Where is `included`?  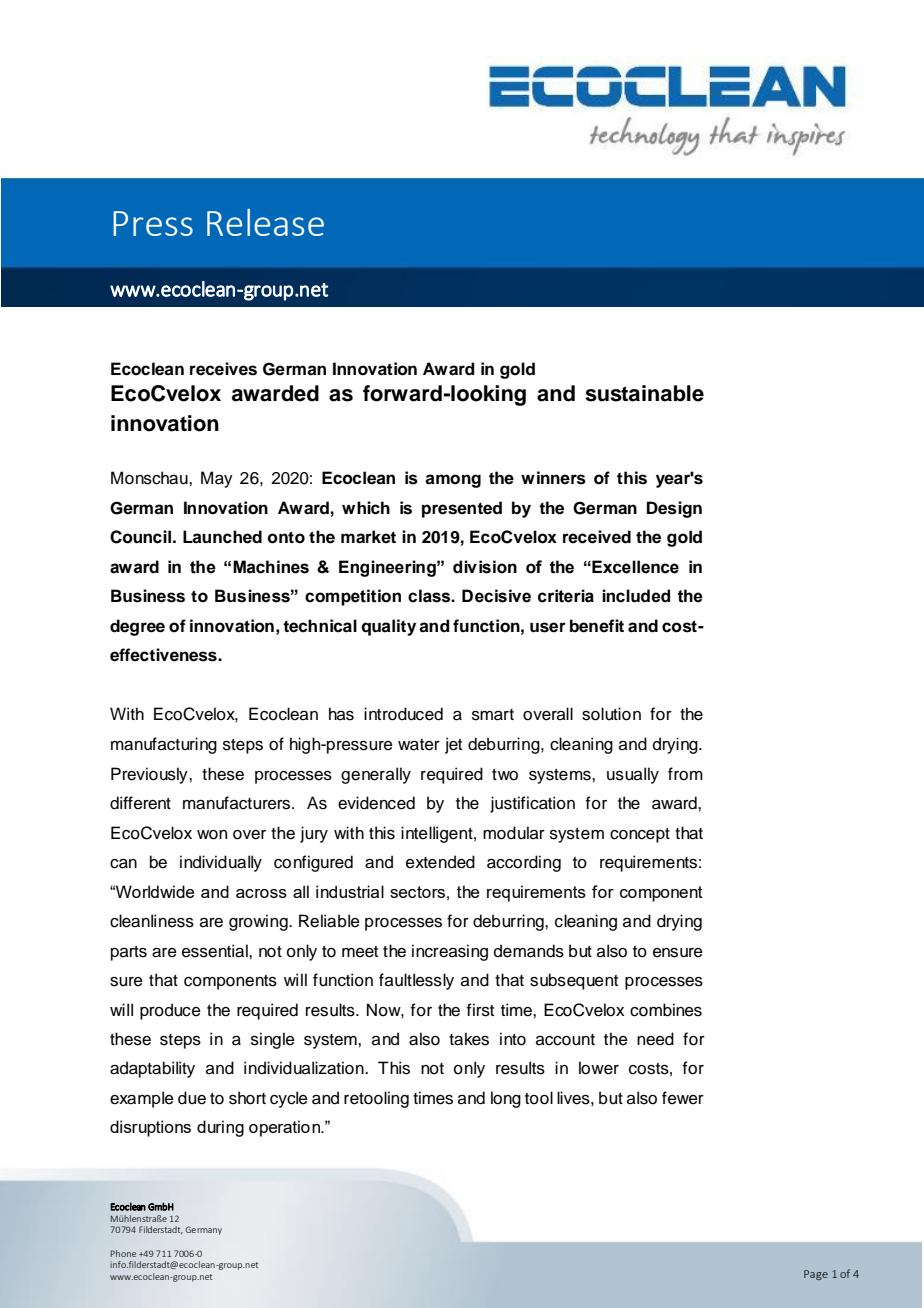 included is located at coordinates (636, 596).
